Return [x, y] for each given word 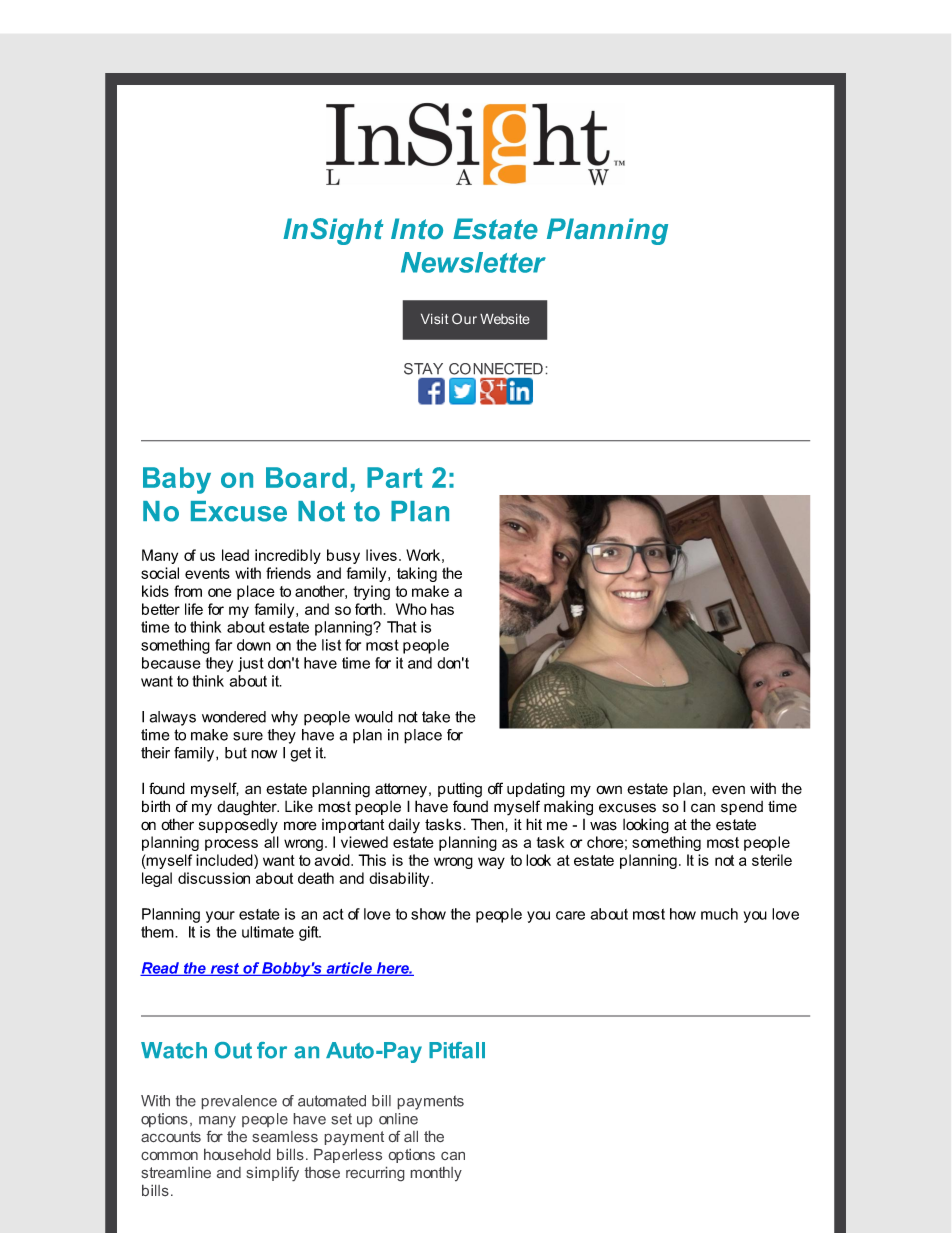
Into [417, 228]
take [436, 717]
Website [504, 319]
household [237, 1154]
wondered [234, 717]
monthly [436, 1174]
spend [742, 808]
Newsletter [473, 262]
